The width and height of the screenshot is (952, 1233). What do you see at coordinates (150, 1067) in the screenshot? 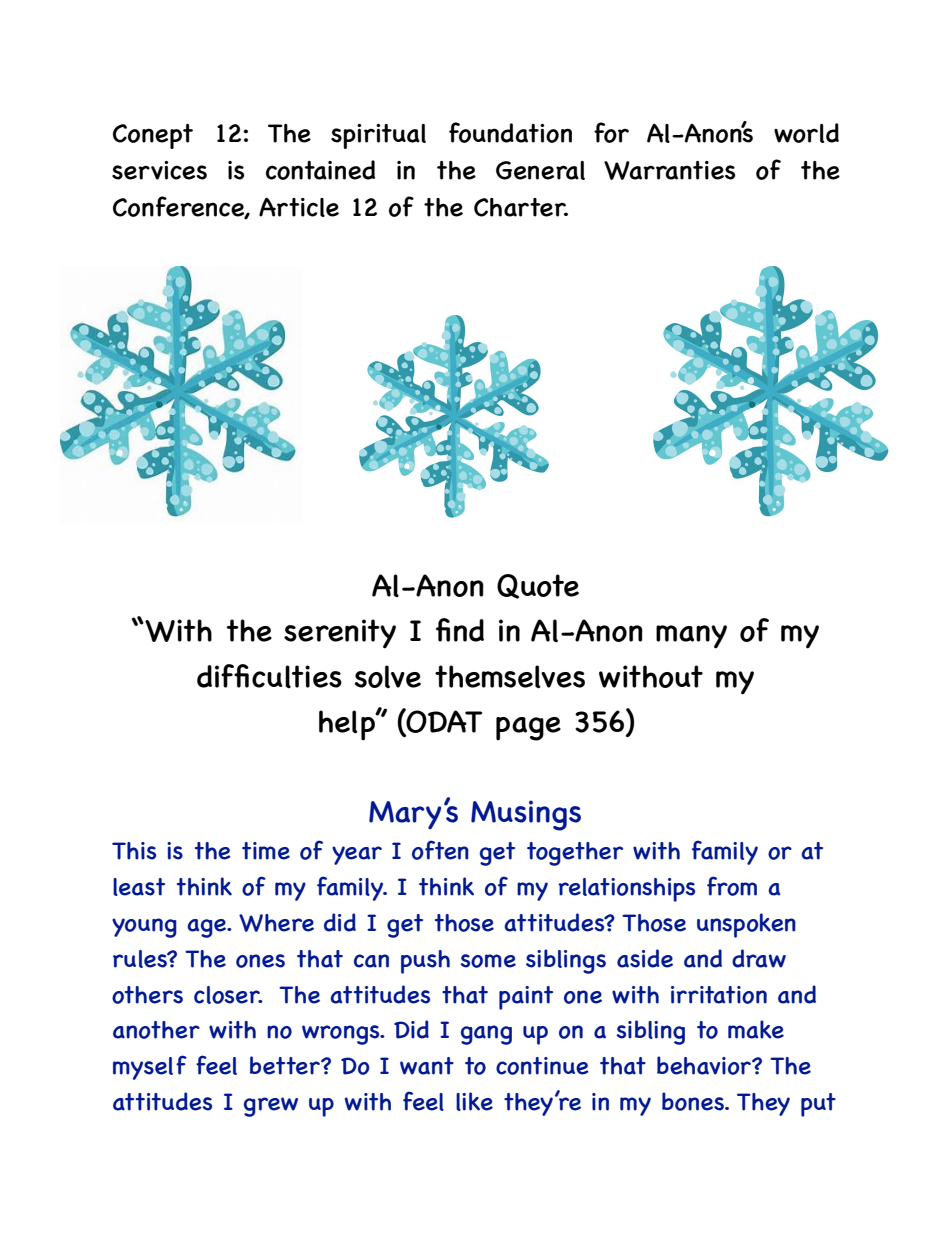
I see `myself` at bounding box center [150, 1067].
